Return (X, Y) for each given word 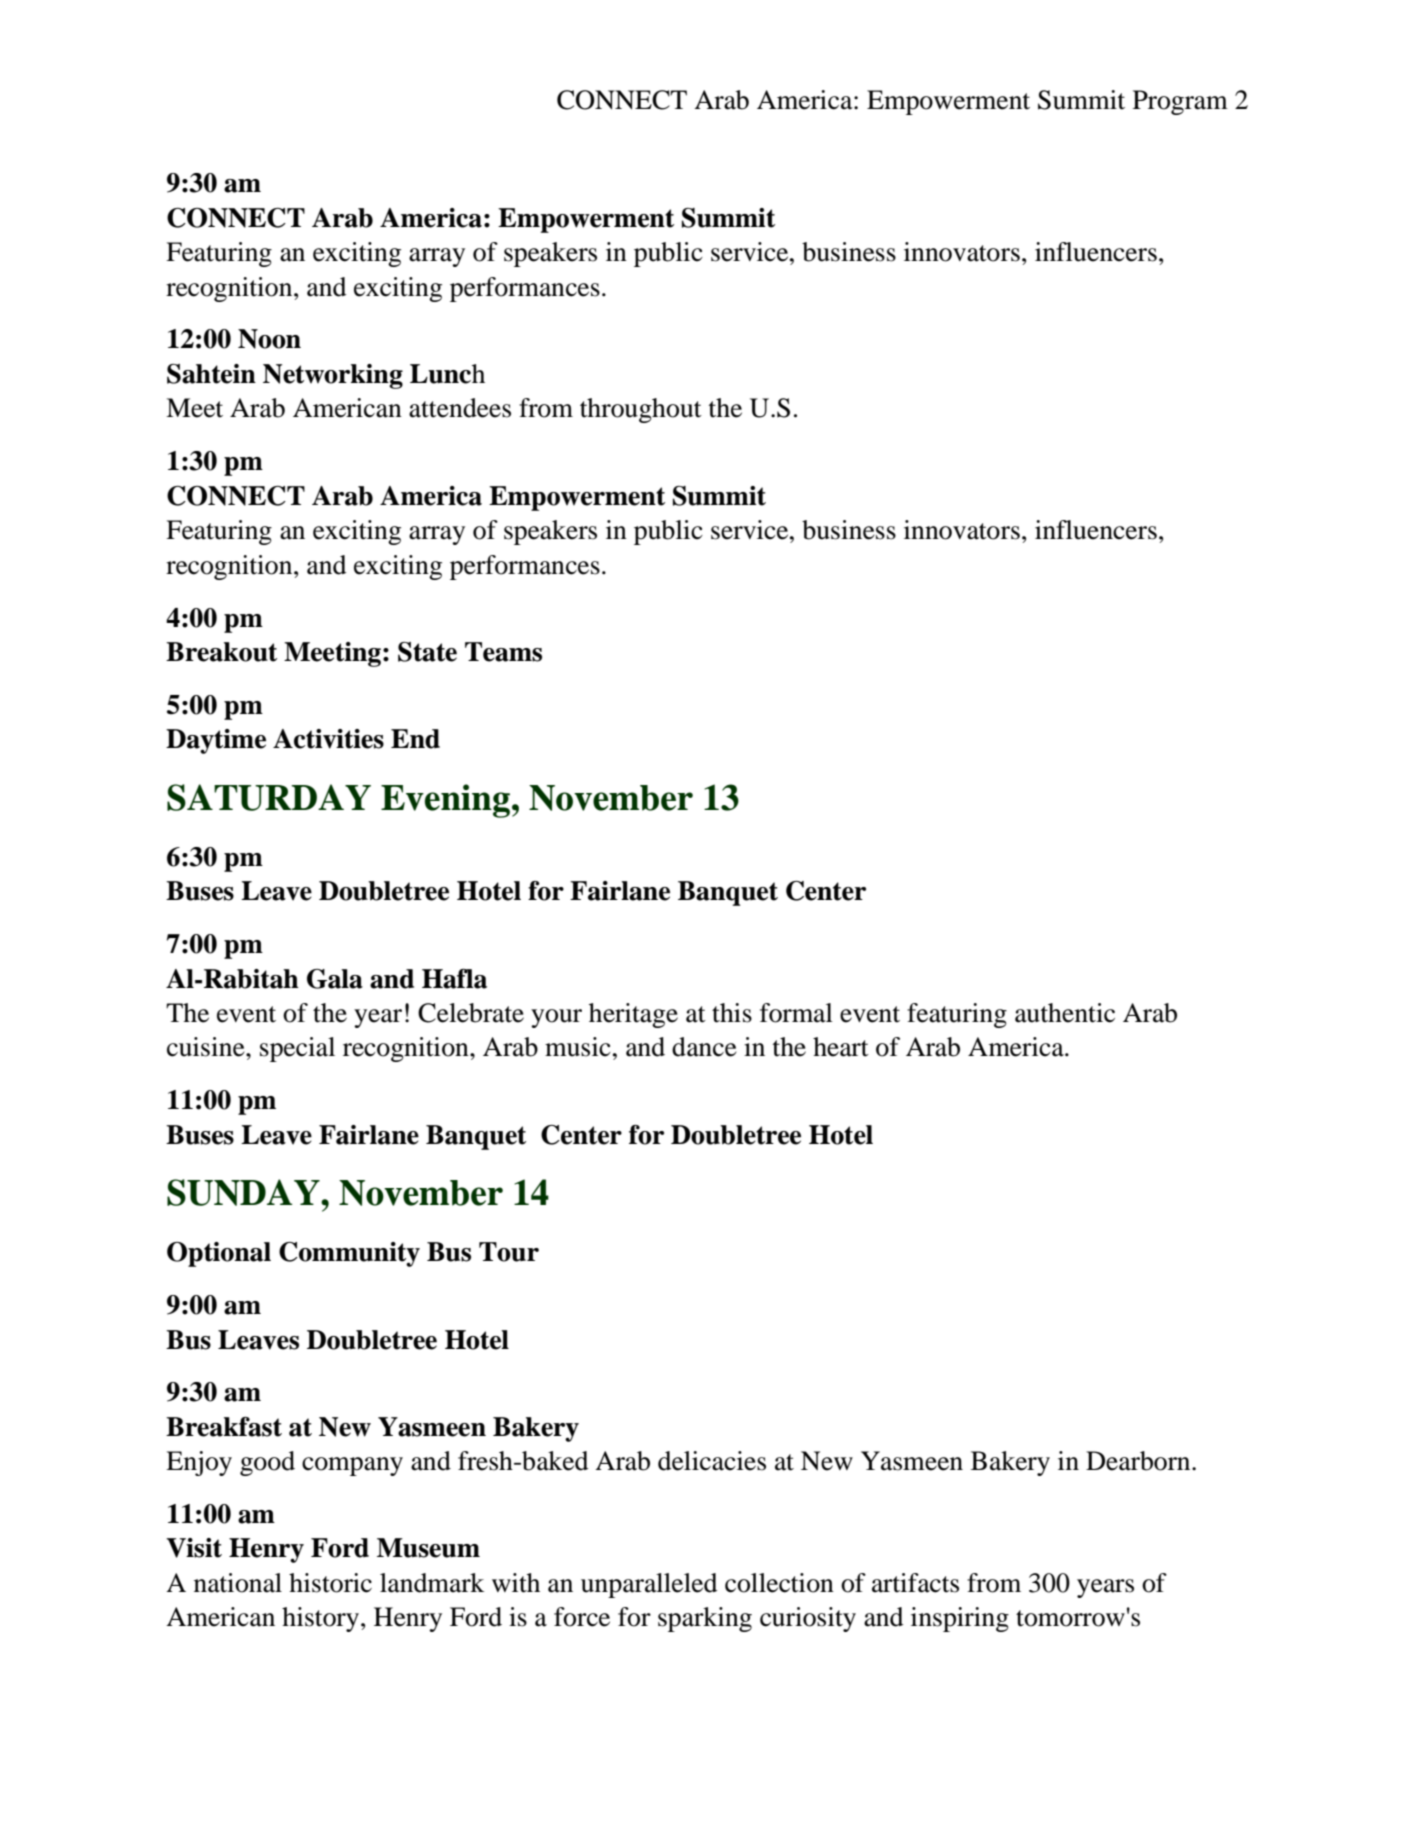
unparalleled (649, 1585)
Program (1180, 102)
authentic (1065, 1013)
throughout (641, 410)
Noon (269, 339)
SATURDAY (269, 797)
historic (330, 1583)
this (732, 1013)
